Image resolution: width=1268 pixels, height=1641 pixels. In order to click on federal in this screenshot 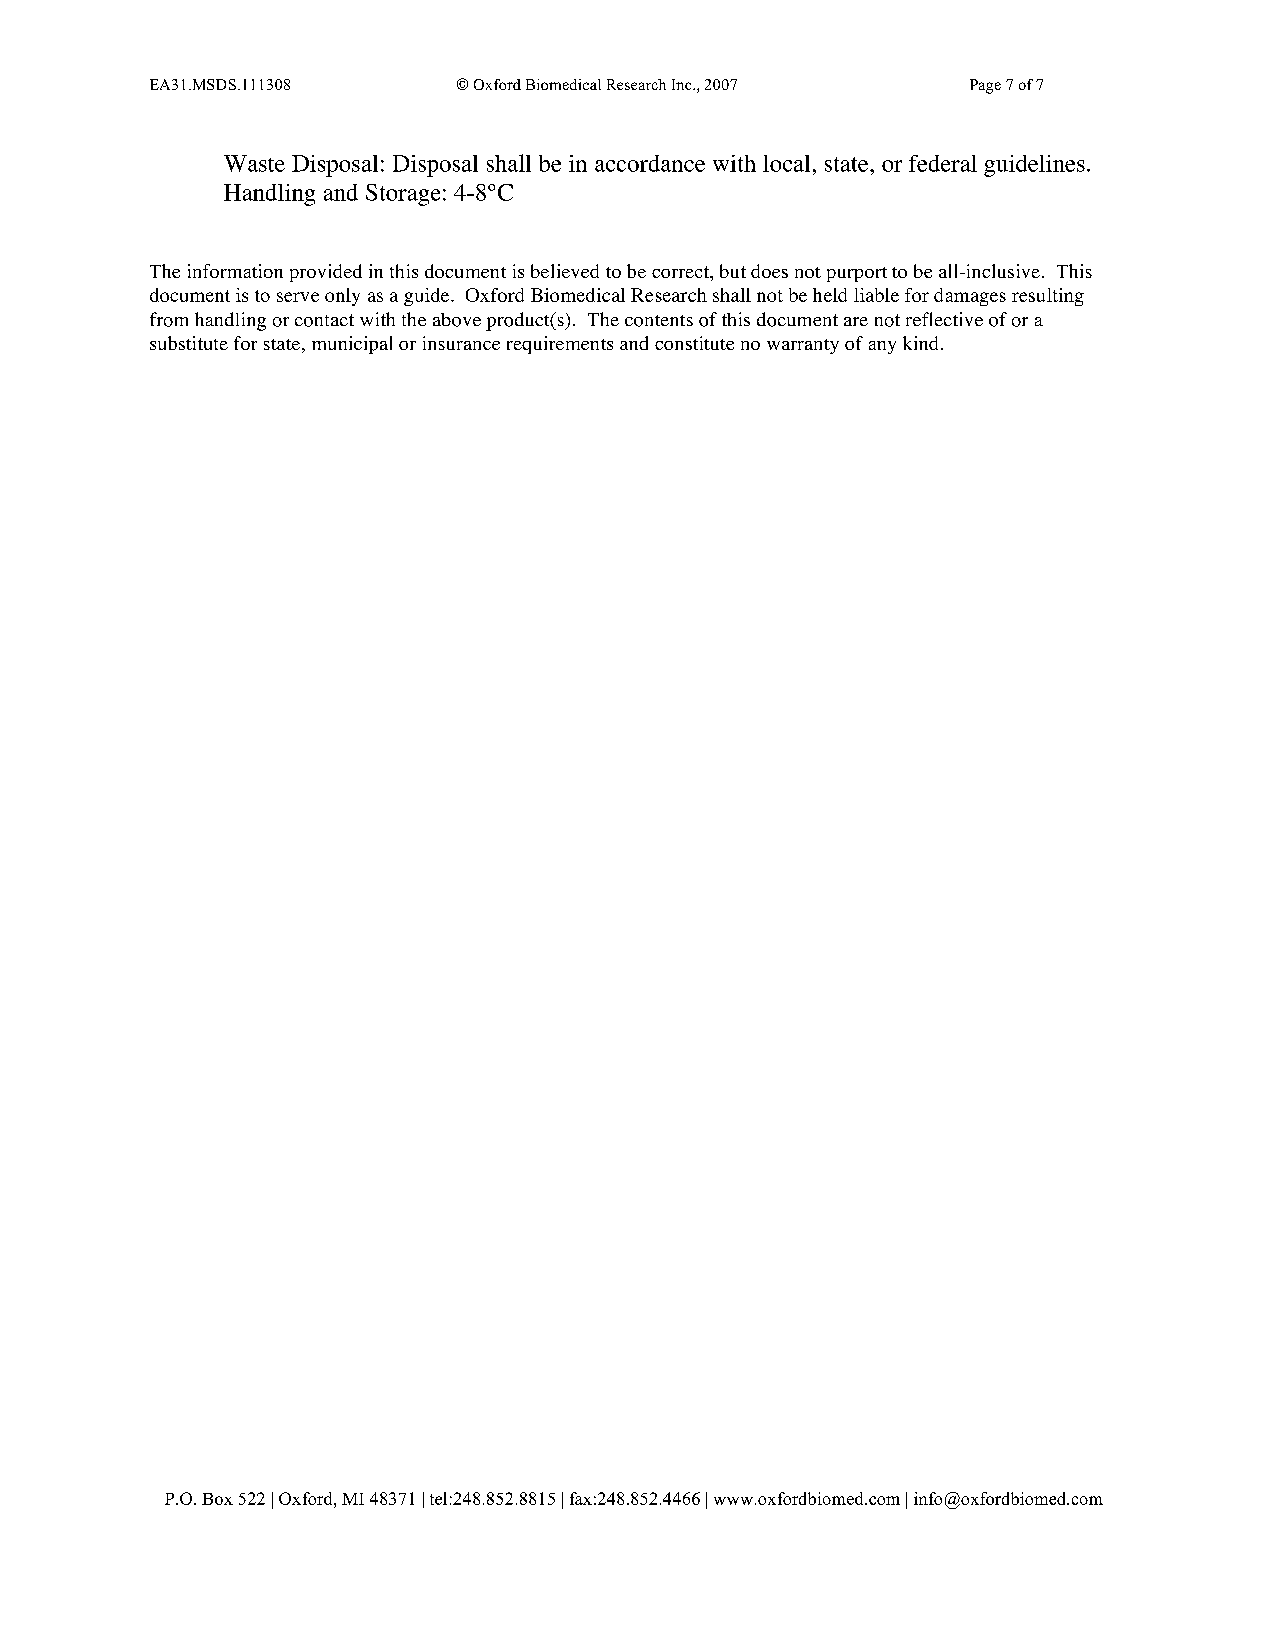, I will do `click(943, 163)`.
